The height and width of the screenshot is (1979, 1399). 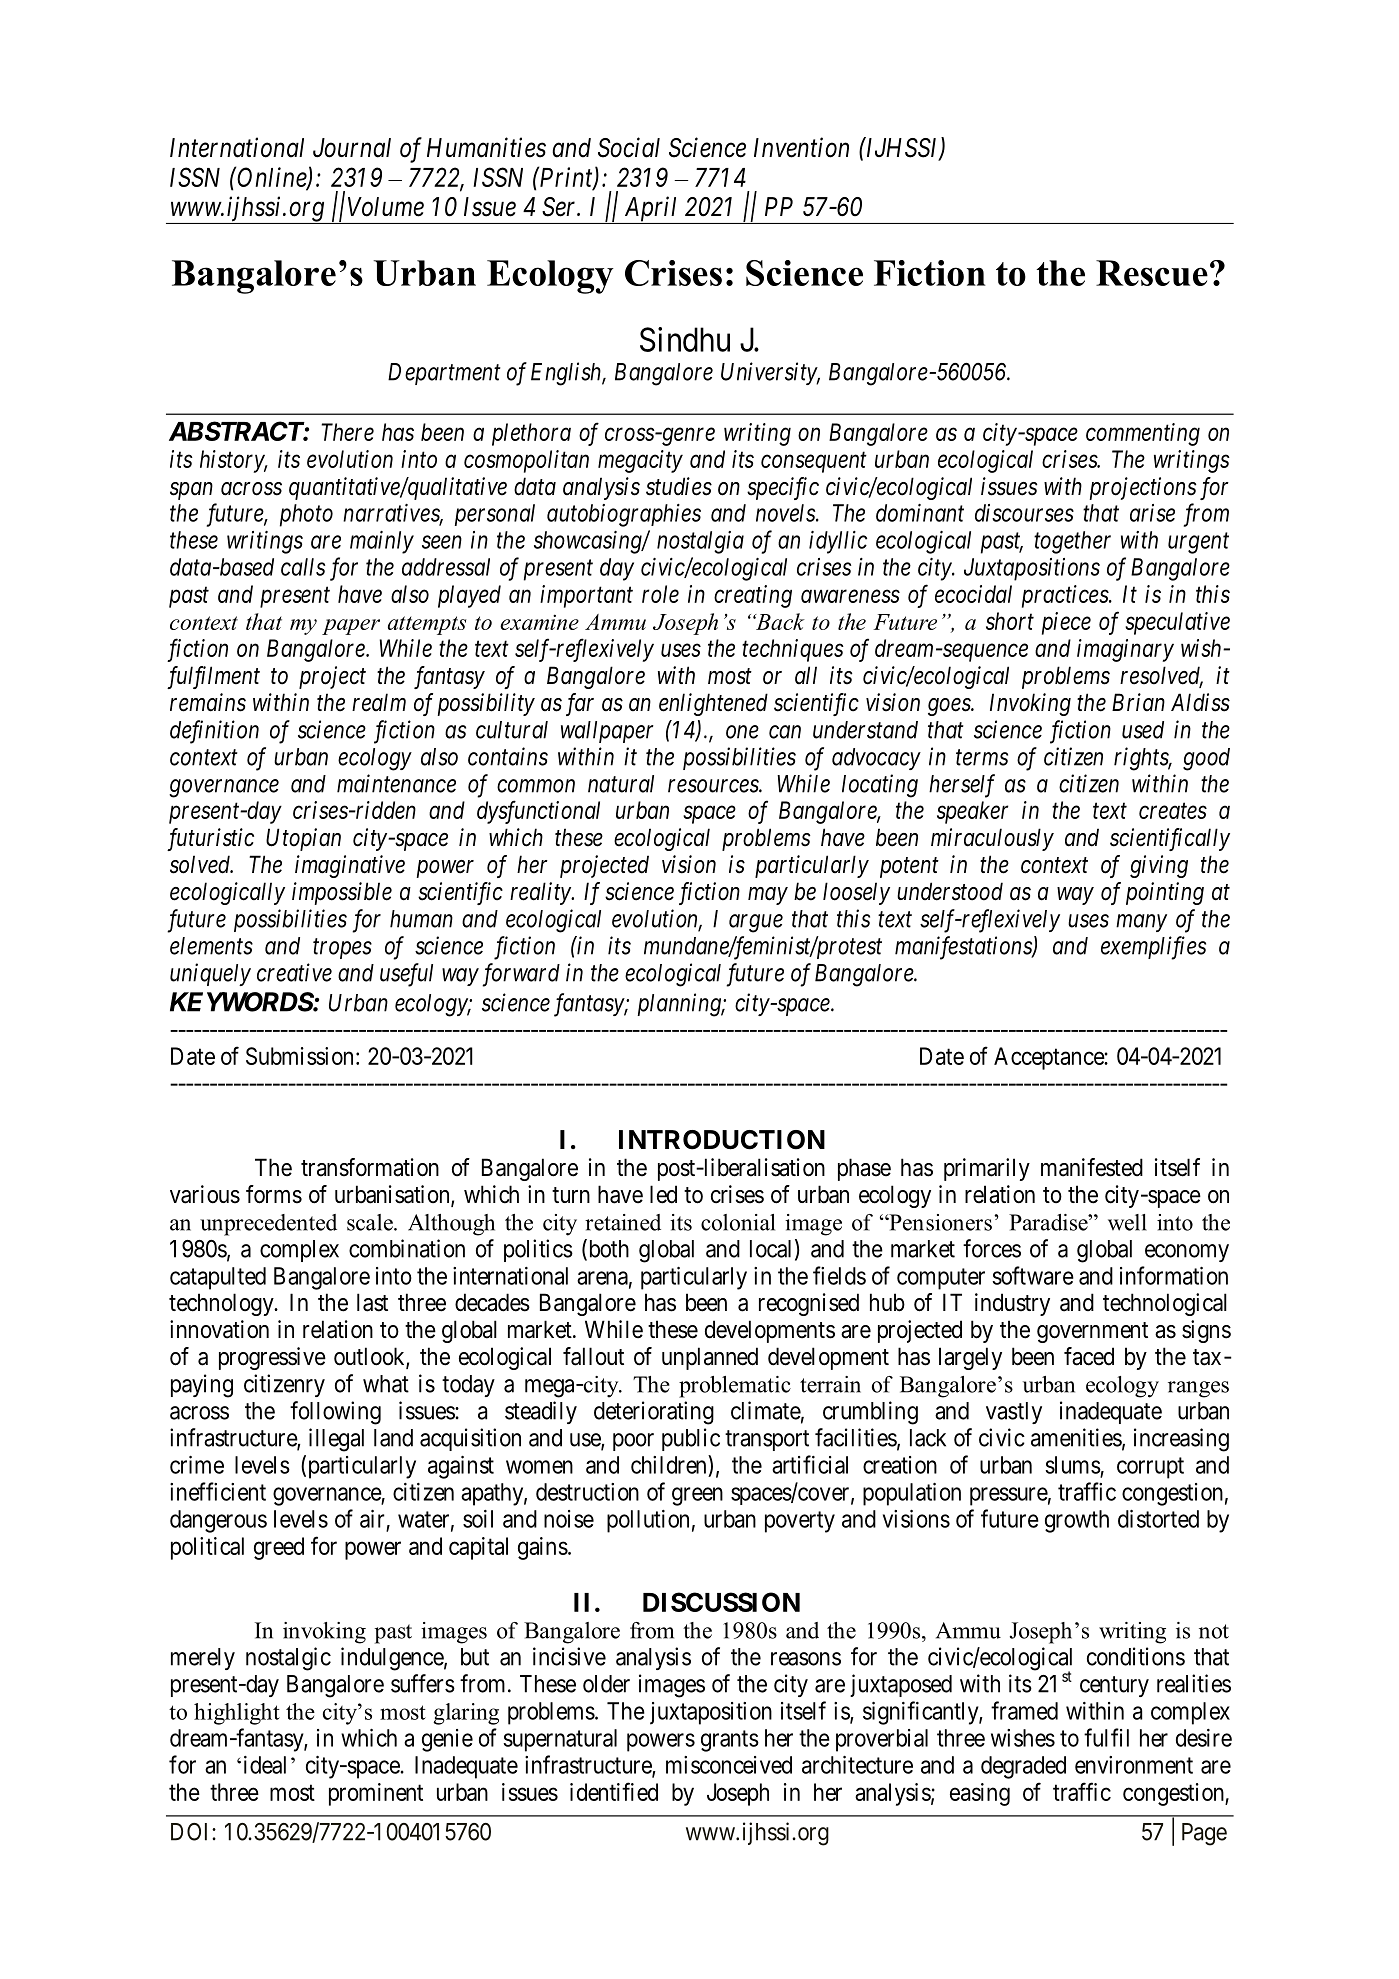 I want to click on Rescue, so click(x=1152, y=273).
